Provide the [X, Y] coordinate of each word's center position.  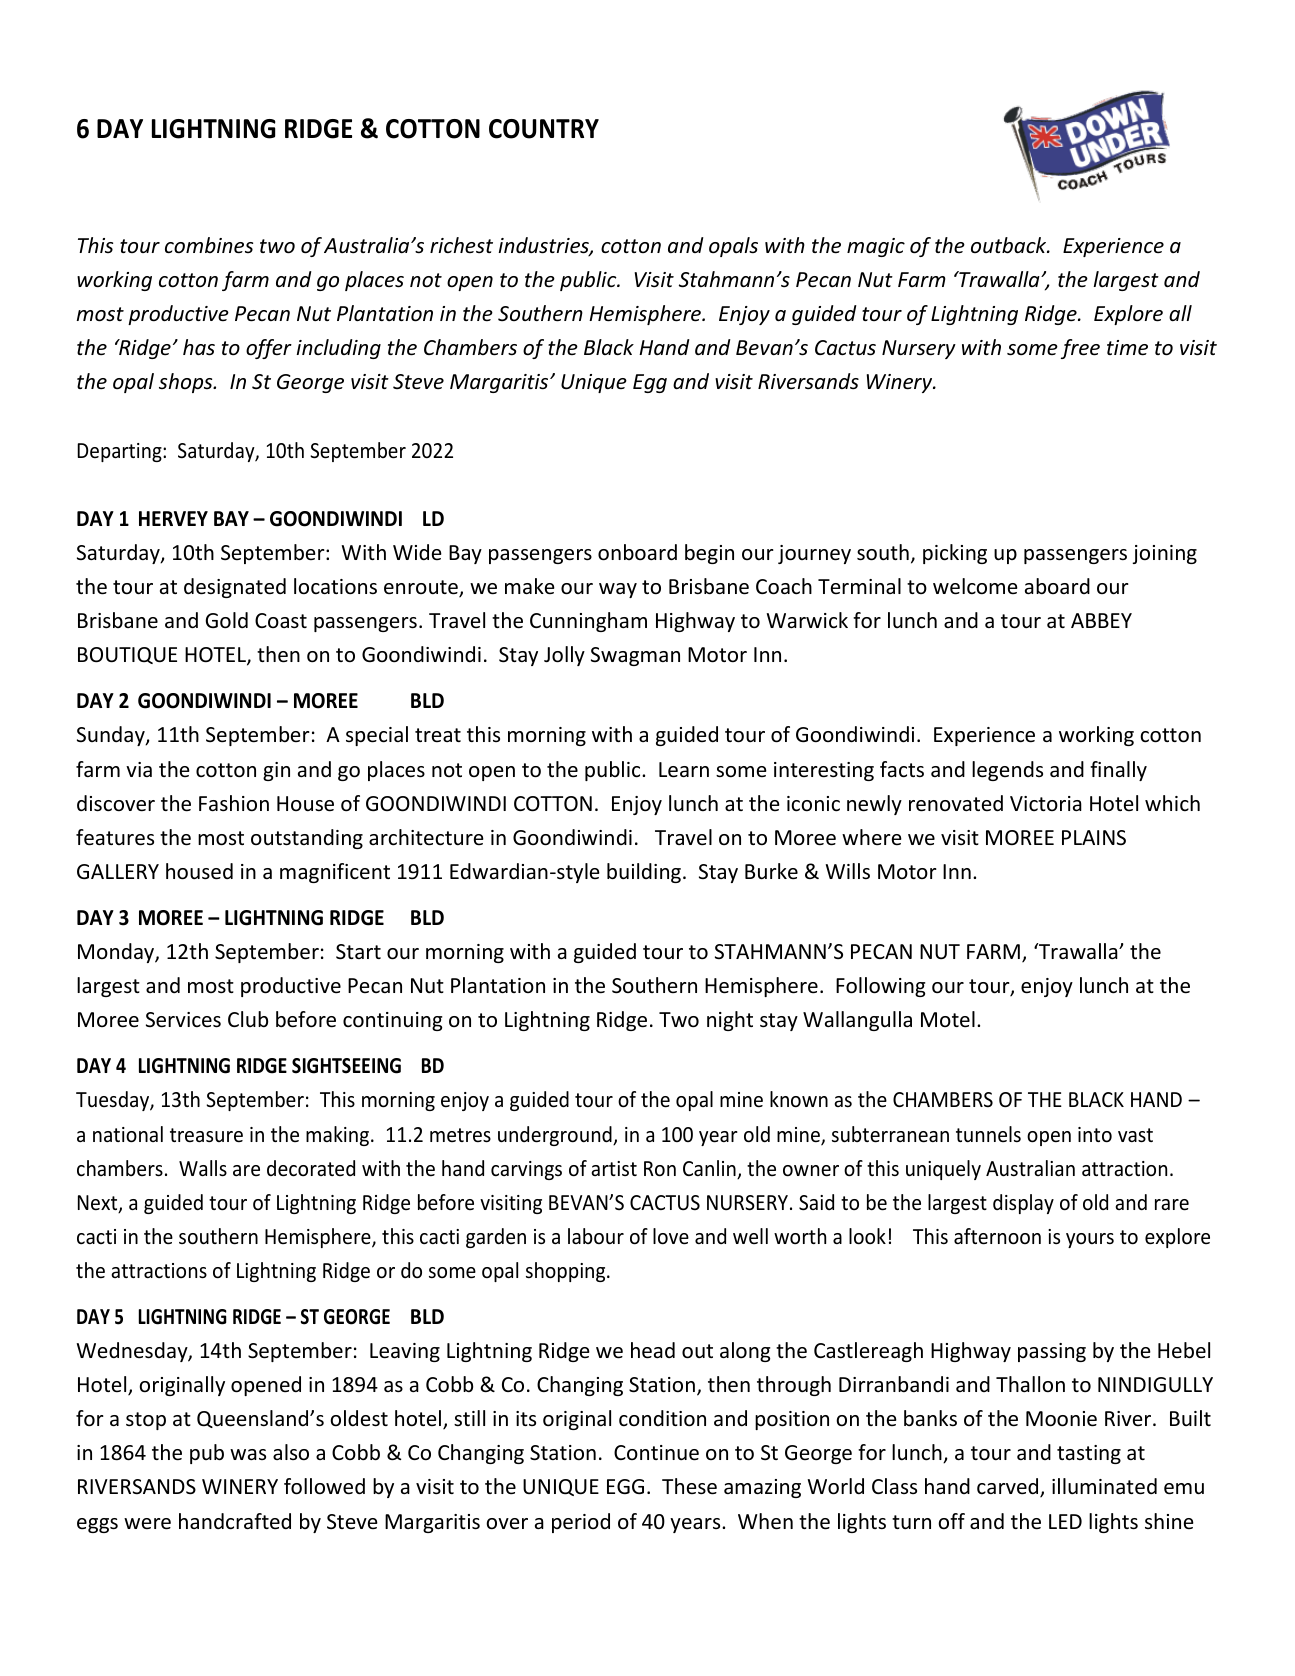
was [248, 1454]
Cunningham [588, 622]
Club [248, 1019]
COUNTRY [544, 129]
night [730, 1021]
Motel [948, 1019]
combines [209, 245]
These [689, 1486]
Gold [226, 620]
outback [1010, 245]
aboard [1057, 586]
